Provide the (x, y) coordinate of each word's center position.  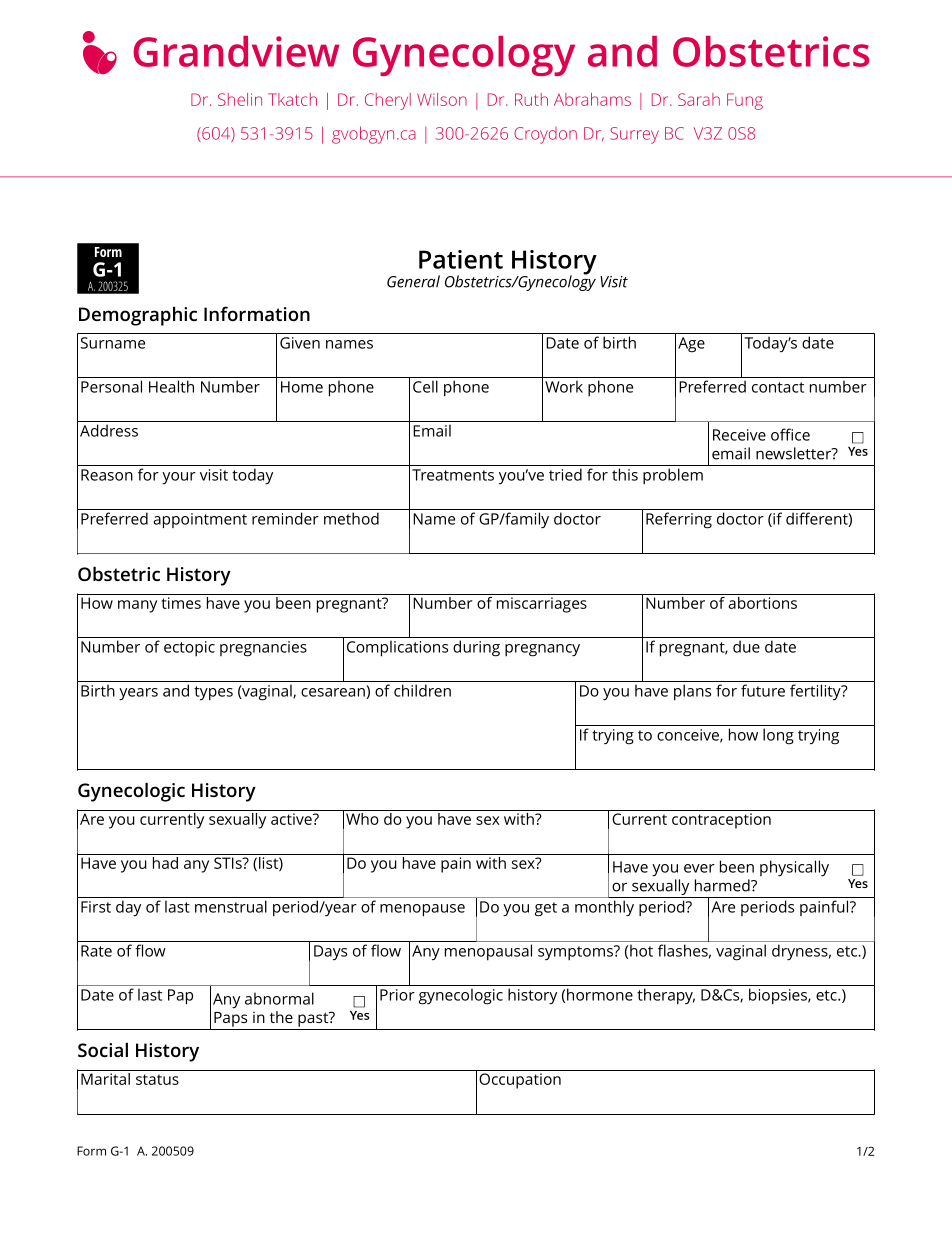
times (181, 603)
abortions (763, 601)
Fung (745, 101)
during (476, 648)
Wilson (442, 99)
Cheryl (388, 101)
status (157, 1079)
